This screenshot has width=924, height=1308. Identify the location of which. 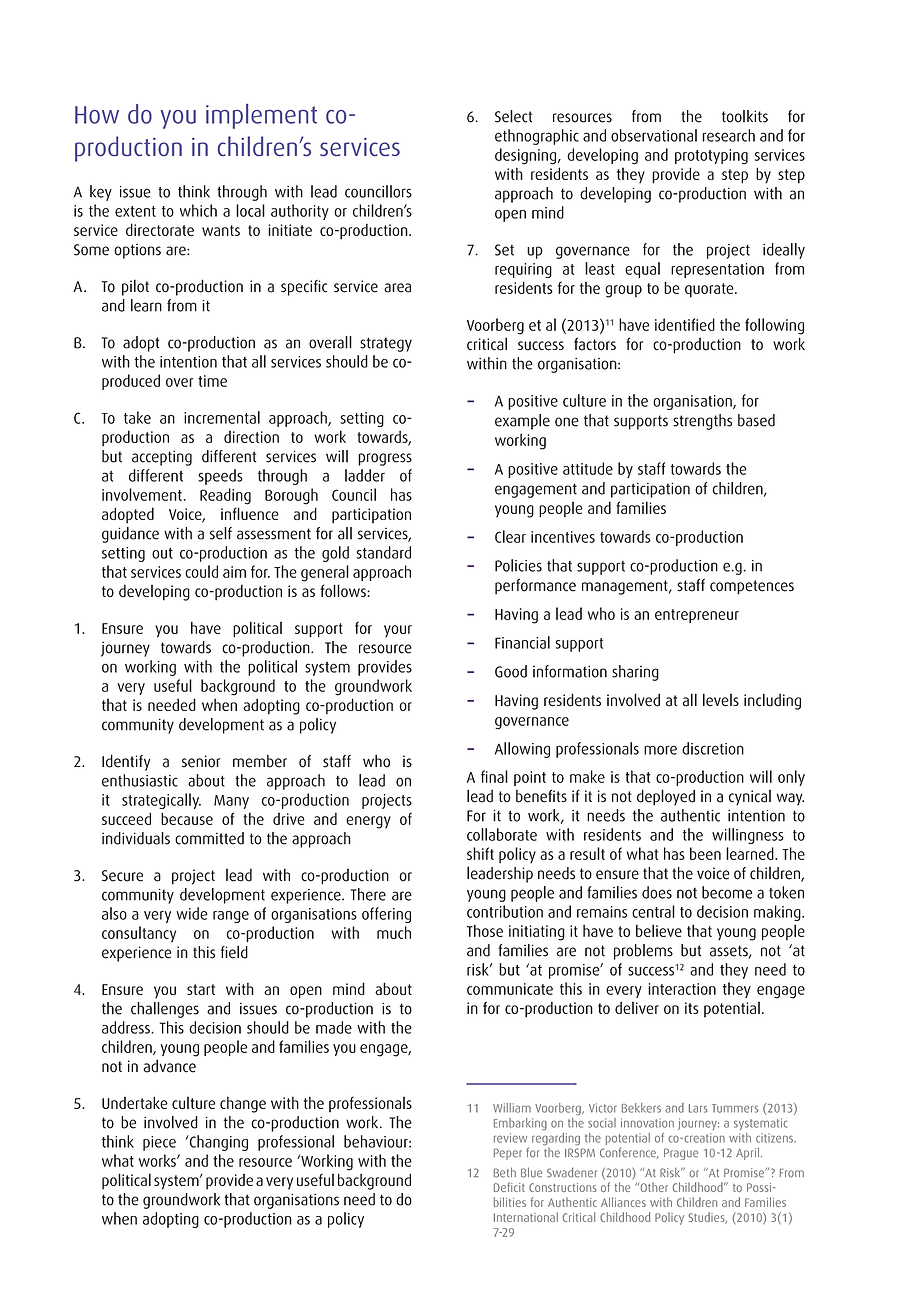
(198, 210).
